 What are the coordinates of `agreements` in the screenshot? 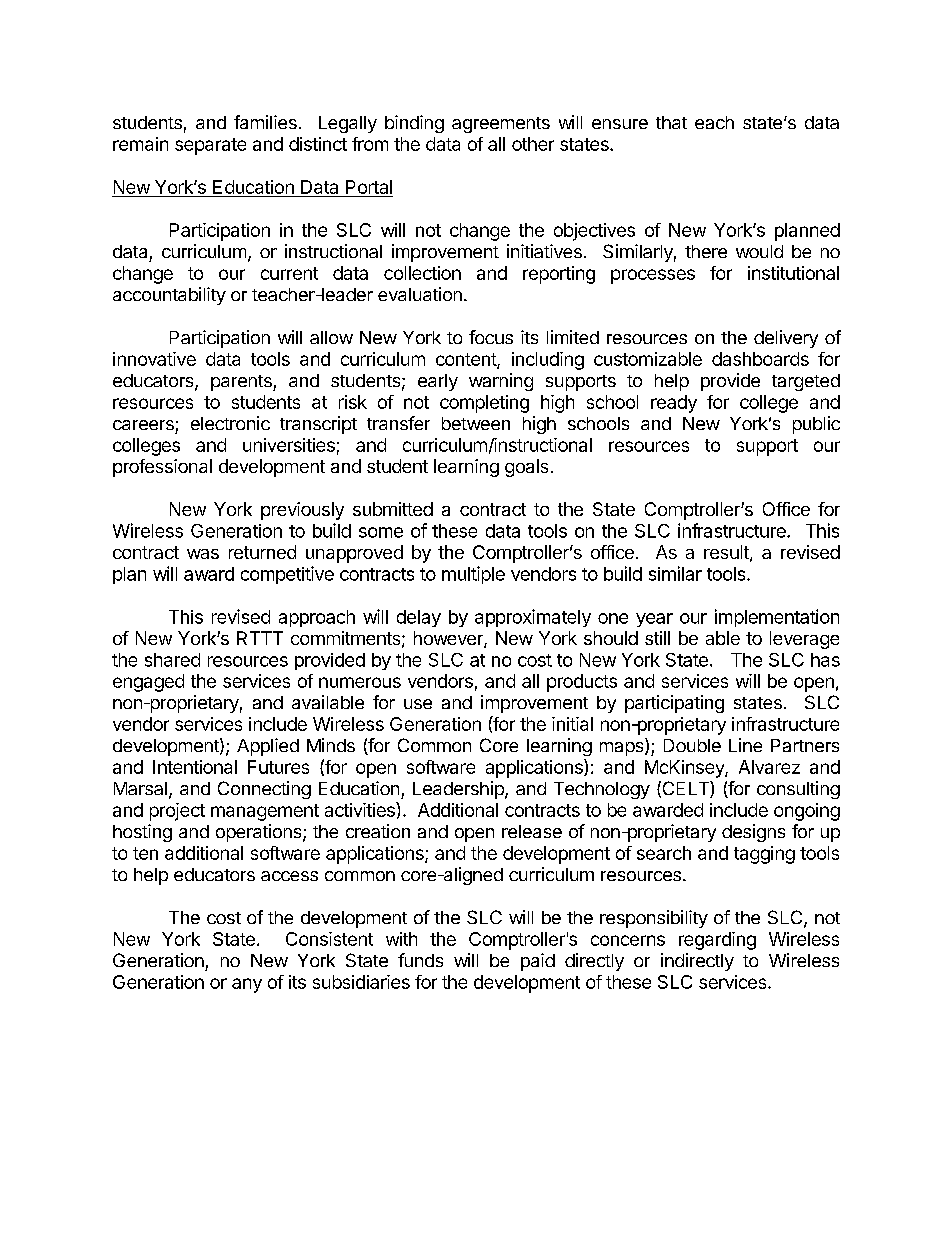 It's located at (501, 125).
